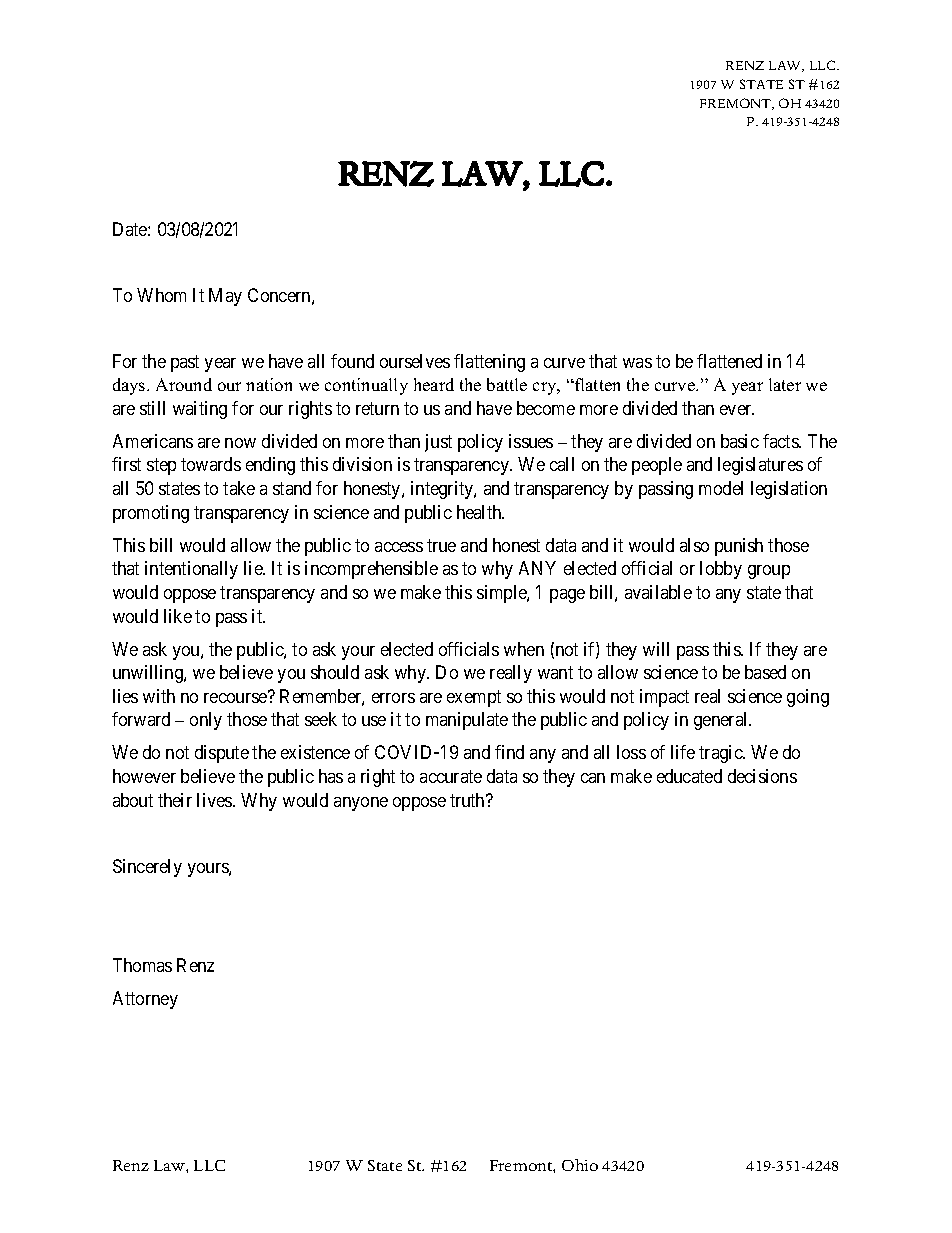  I want to click on decisions, so click(762, 776).
